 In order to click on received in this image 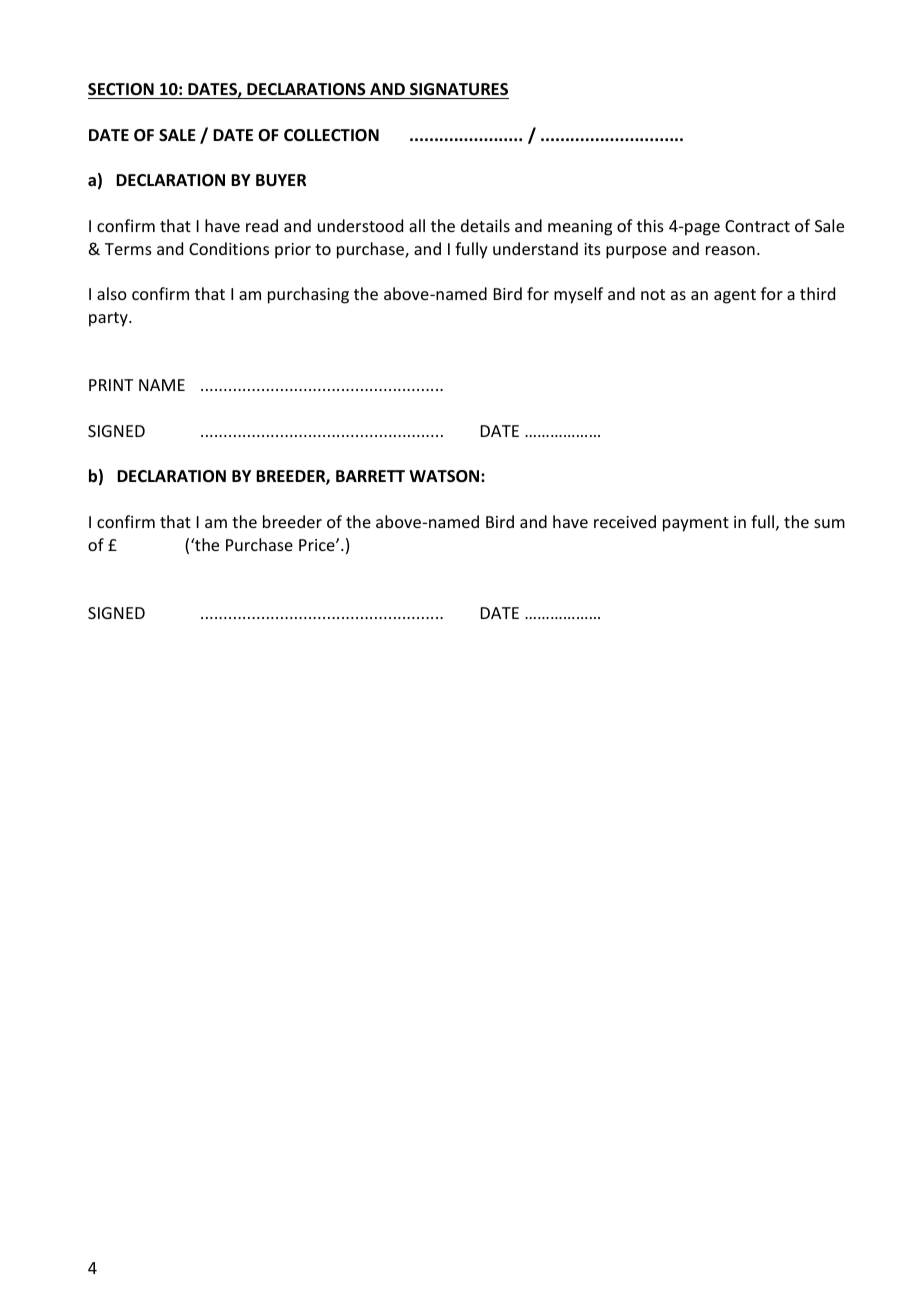, I will do `click(625, 521)`.
